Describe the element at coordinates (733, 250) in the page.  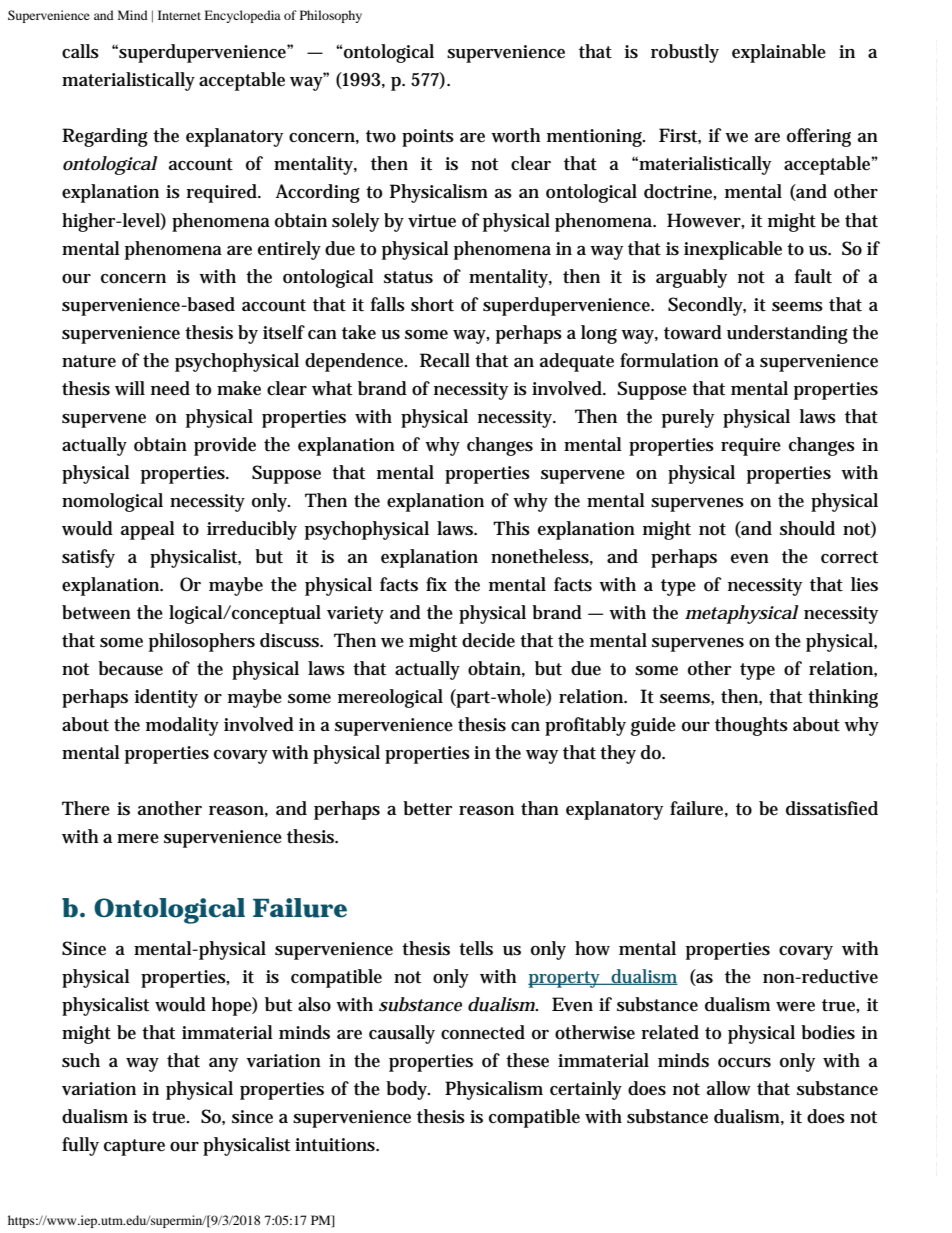
I see `inexplicable` at that location.
